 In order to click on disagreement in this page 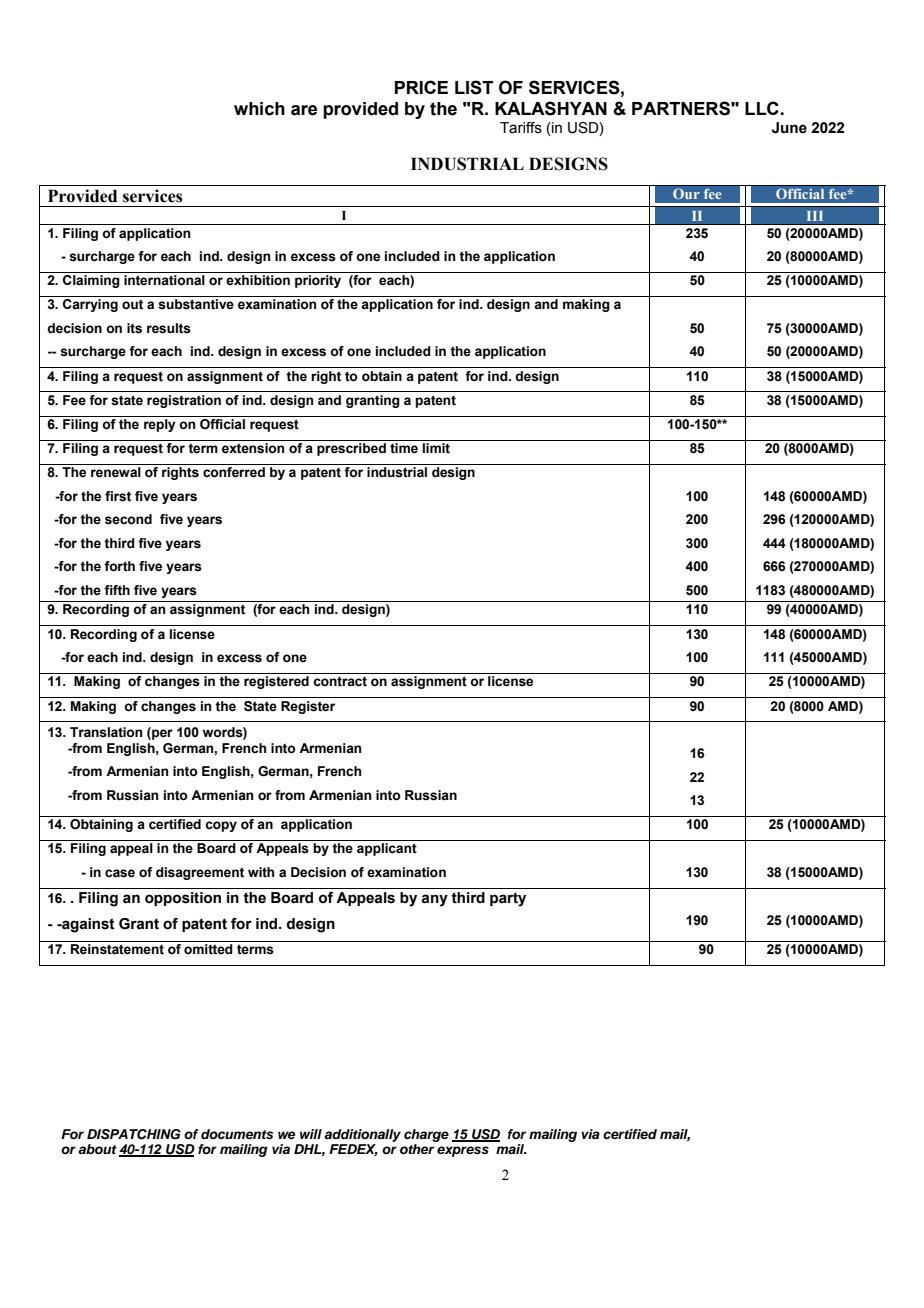, I will do `click(200, 873)`.
